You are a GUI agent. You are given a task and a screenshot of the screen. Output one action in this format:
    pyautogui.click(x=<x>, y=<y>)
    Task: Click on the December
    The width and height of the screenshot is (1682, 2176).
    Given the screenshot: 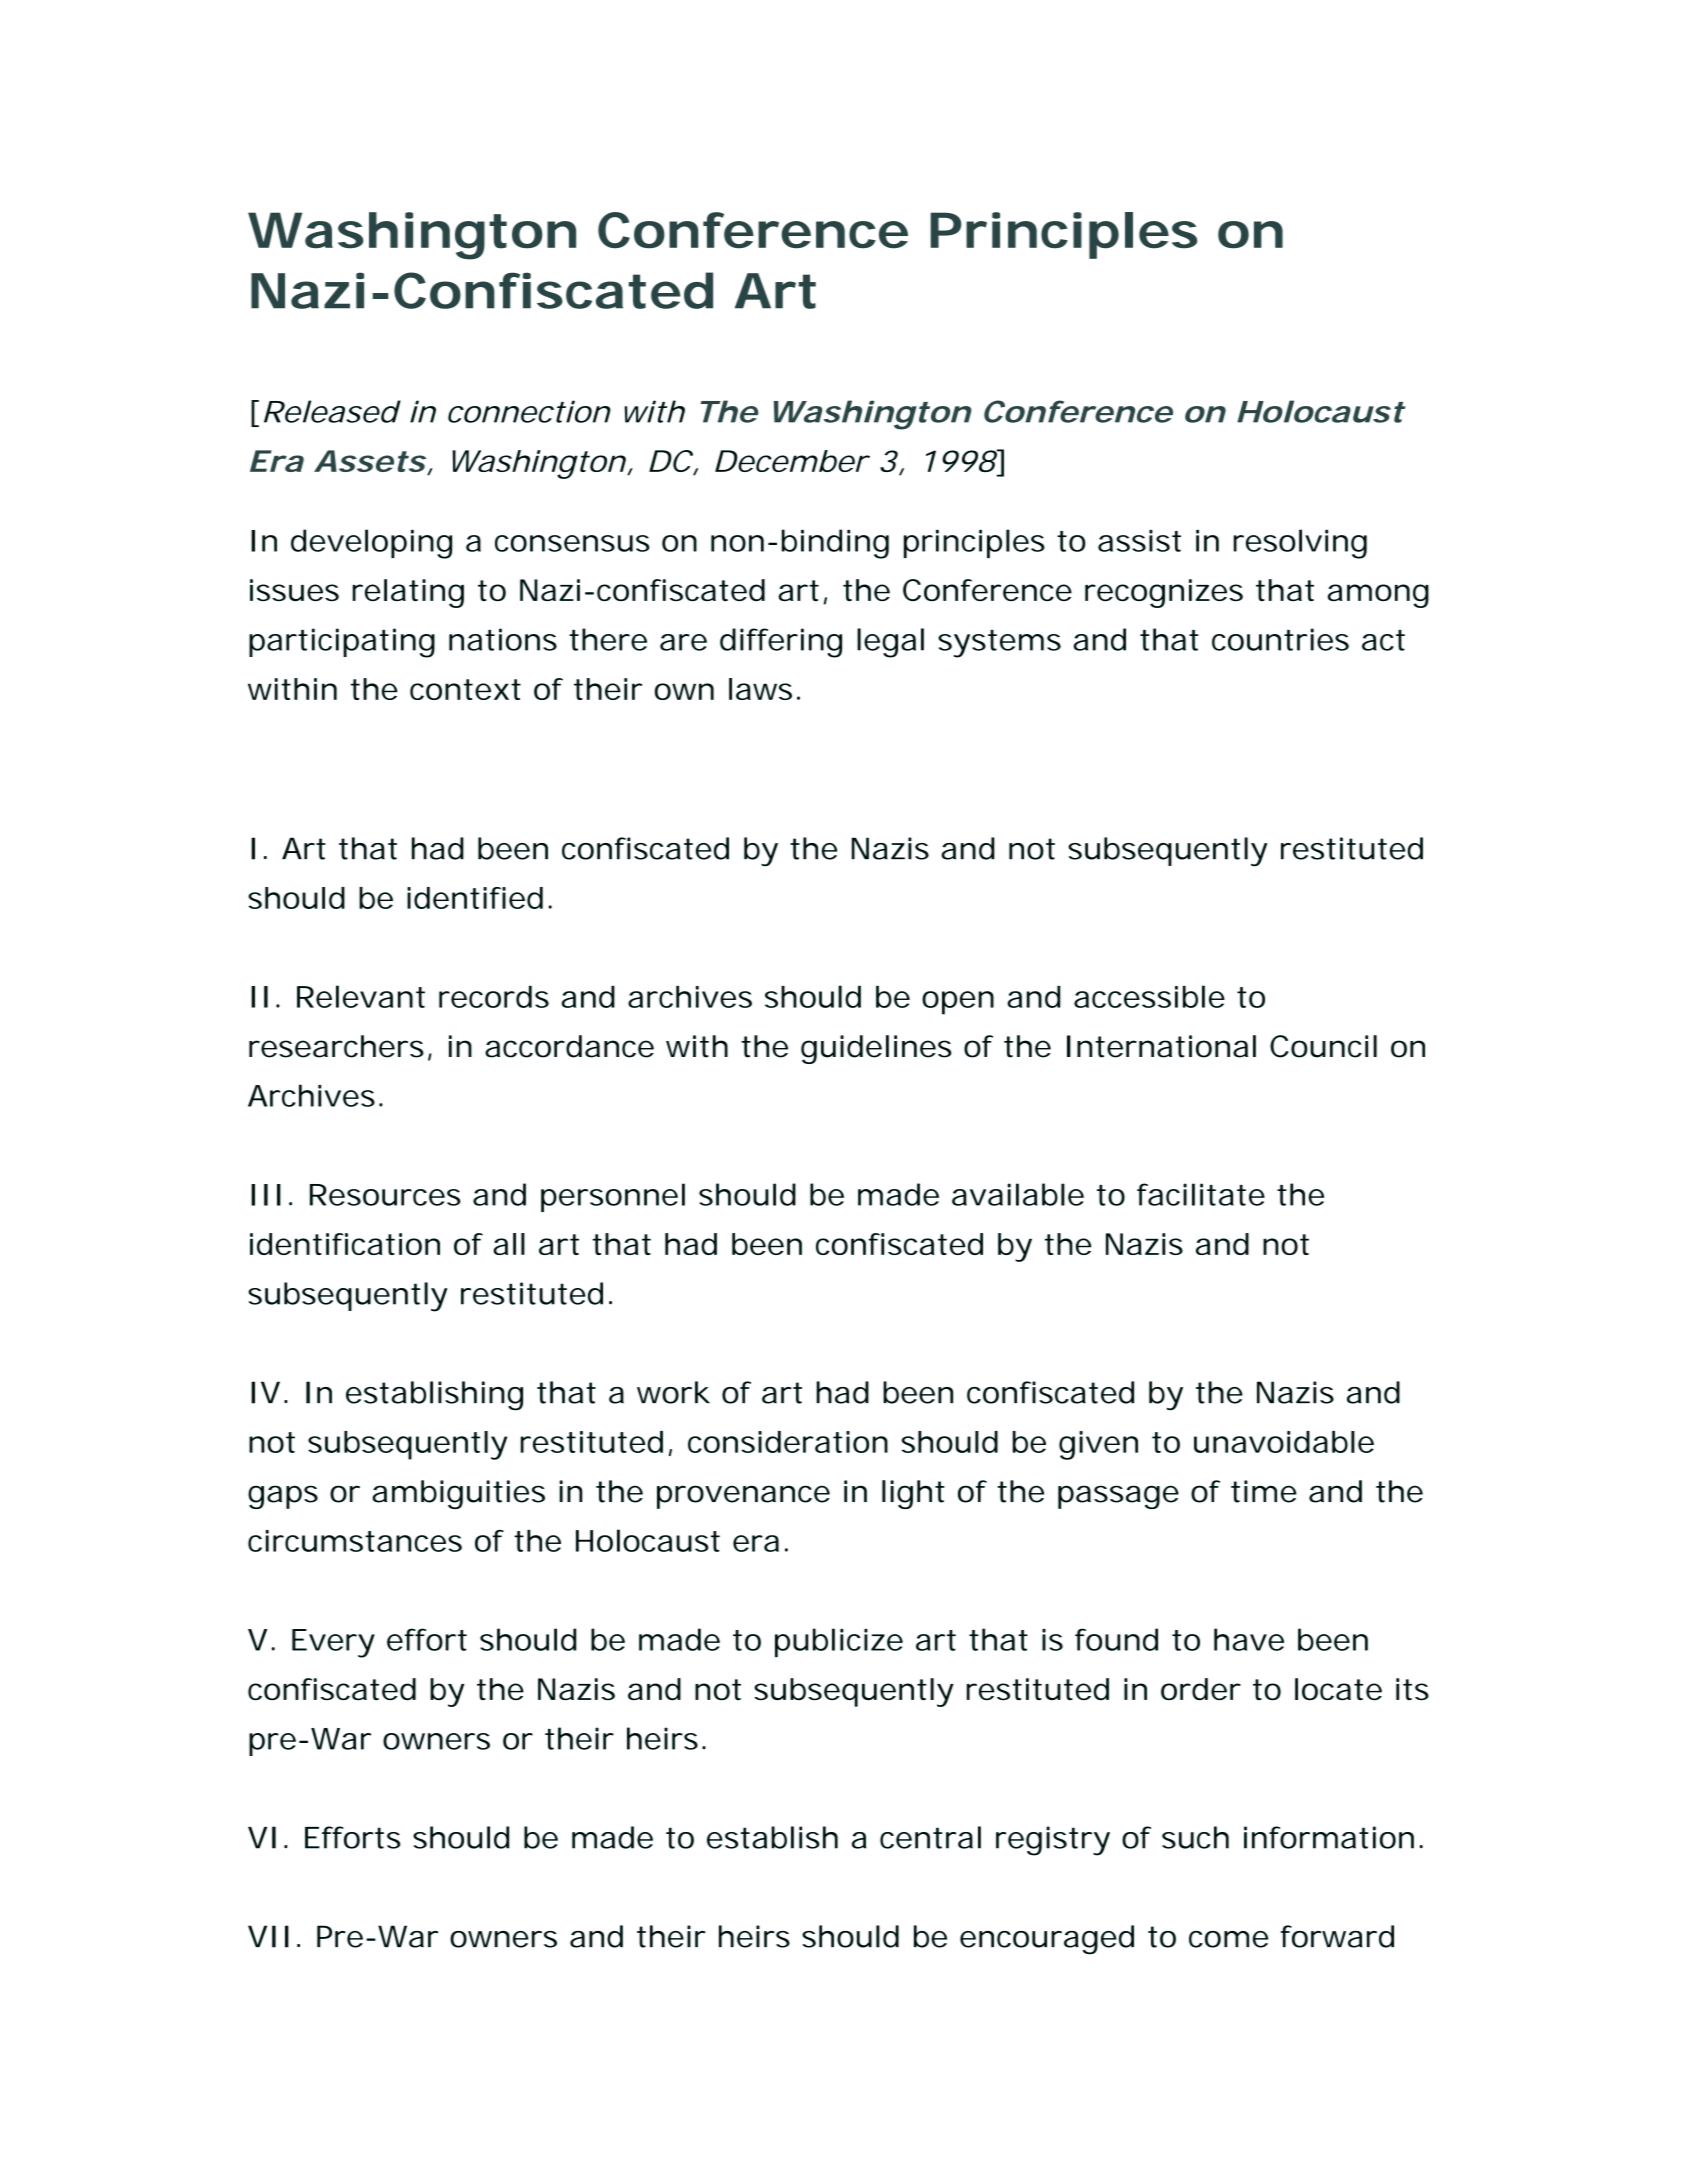 What is the action you would take?
    pyautogui.click(x=791, y=461)
